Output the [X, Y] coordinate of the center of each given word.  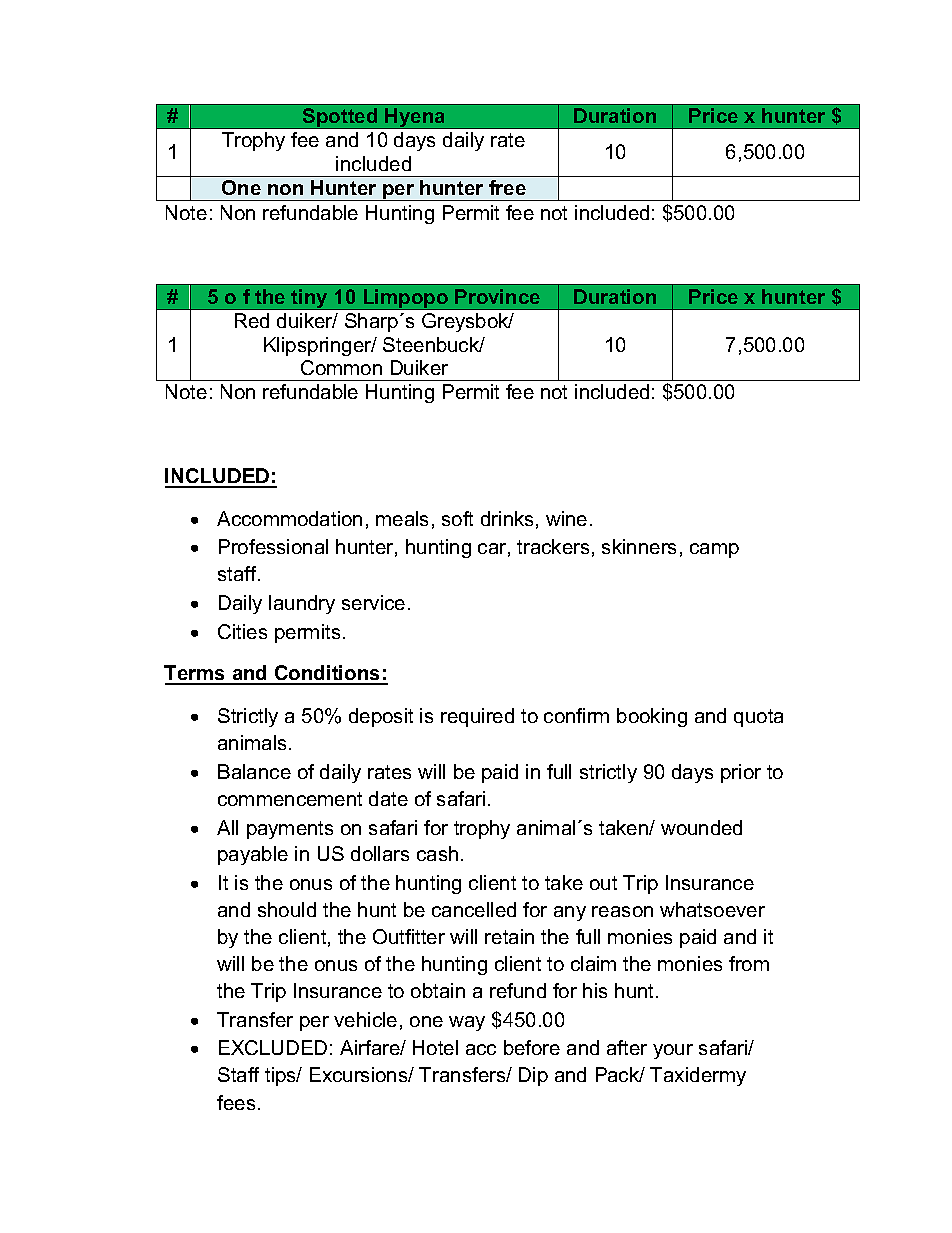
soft [457, 518]
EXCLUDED [273, 1047]
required [477, 717]
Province [497, 296]
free [507, 187]
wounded [701, 827]
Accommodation [289, 518]
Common [341, 367]
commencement [290, 799]
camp [714, 550]
